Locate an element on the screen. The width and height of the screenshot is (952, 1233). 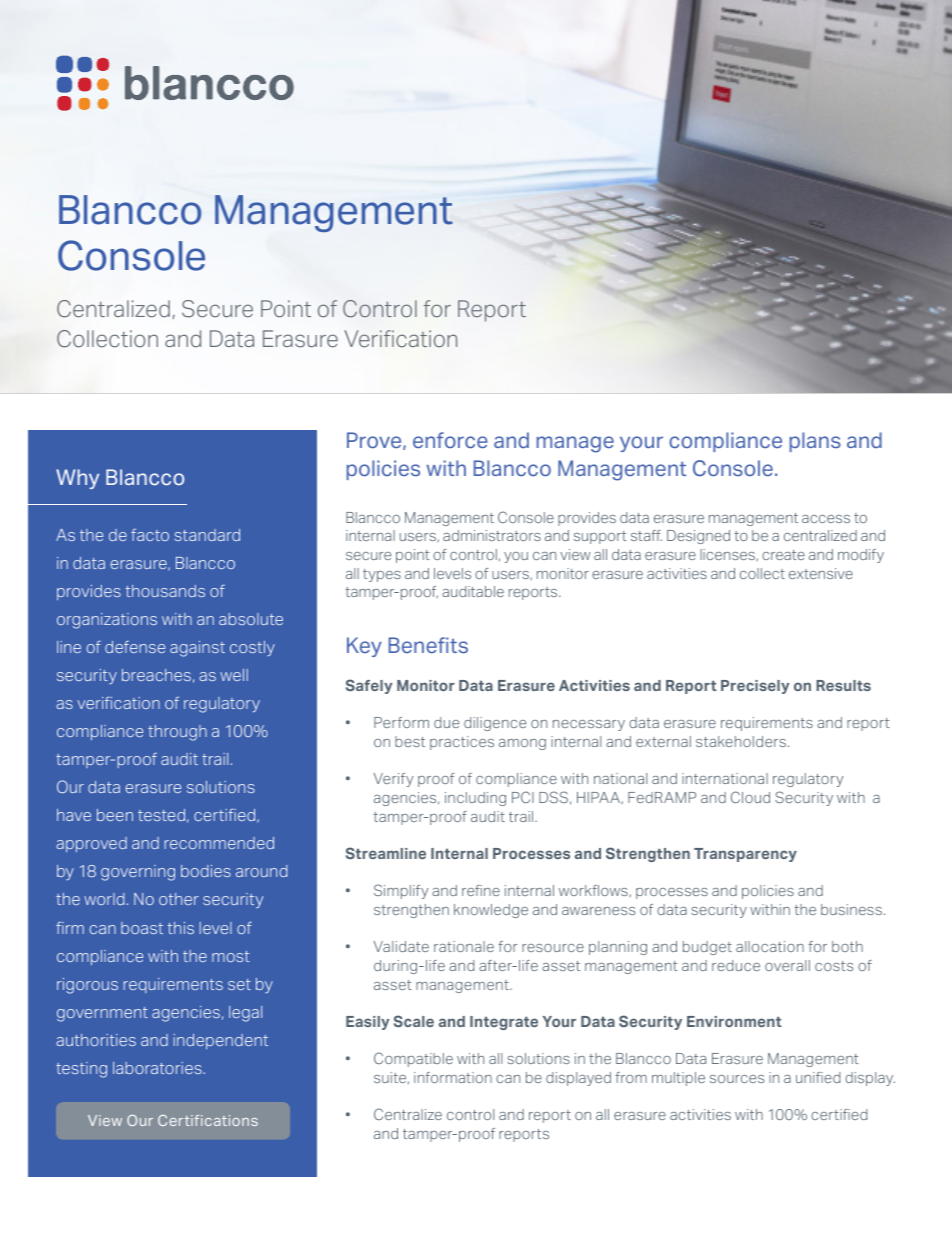
information is located at coordinates (453, 1077).
